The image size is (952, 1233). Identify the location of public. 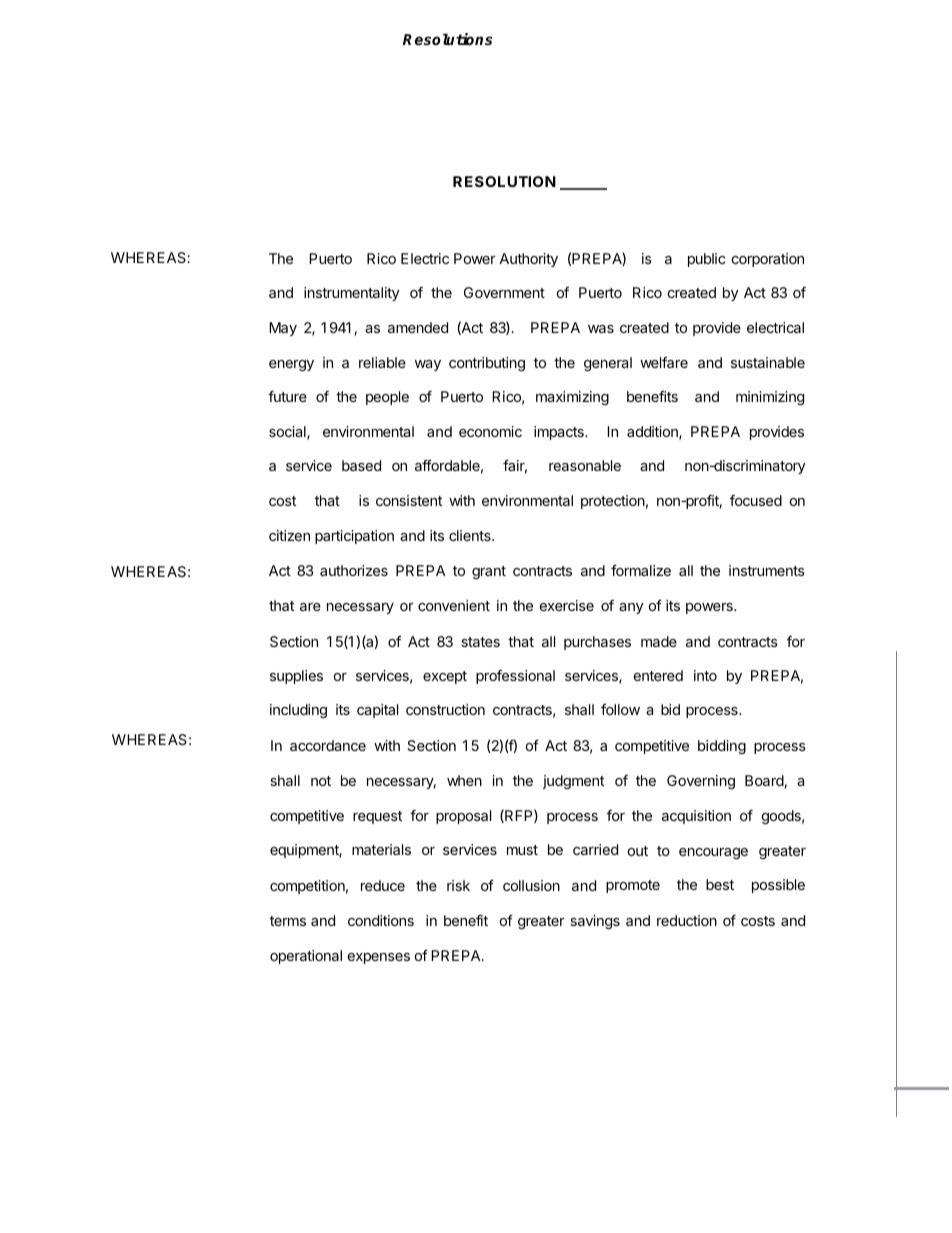
(706, 260).
